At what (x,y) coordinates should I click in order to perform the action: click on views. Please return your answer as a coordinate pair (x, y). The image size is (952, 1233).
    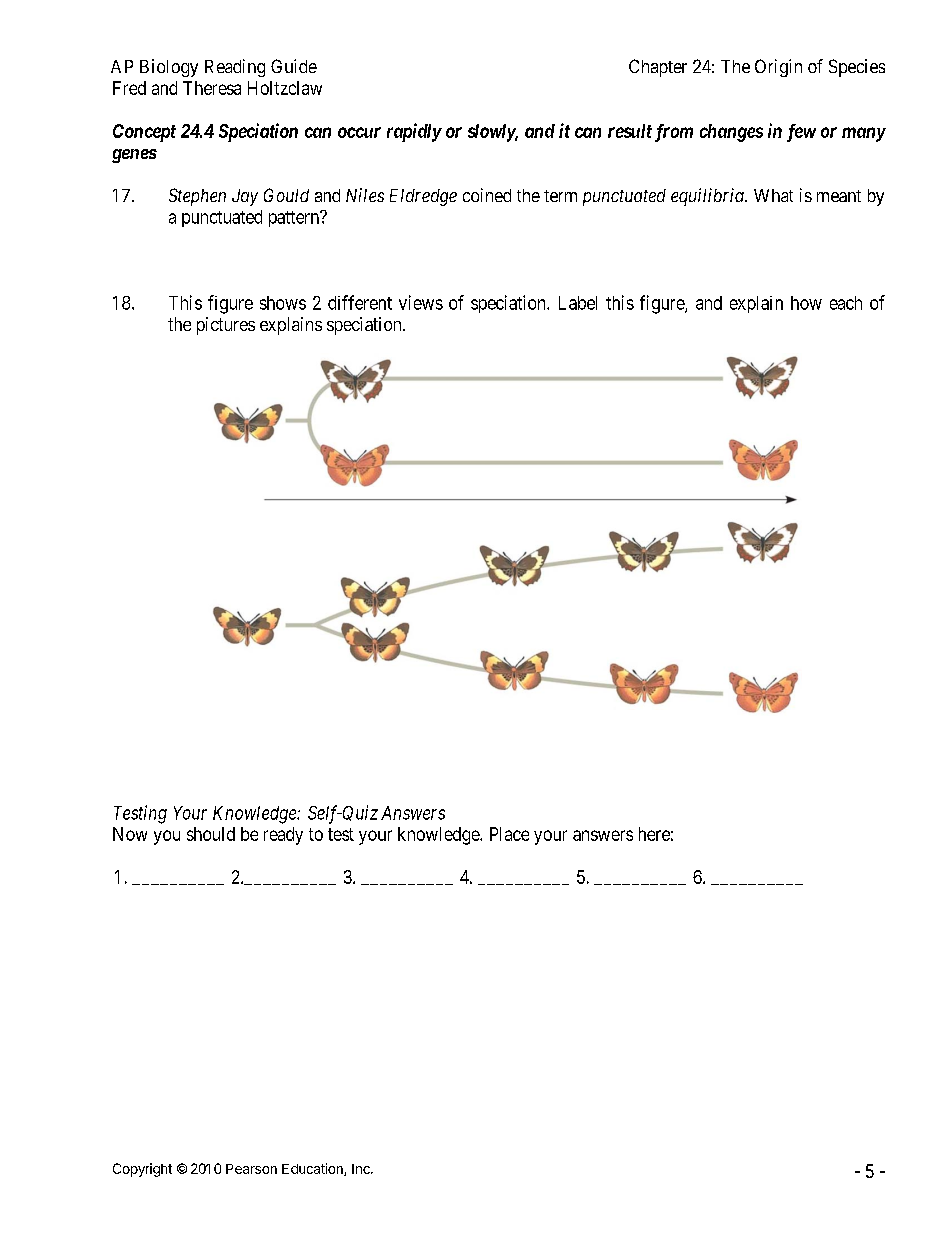
    Looking at the image, I should click on (421, 302).
